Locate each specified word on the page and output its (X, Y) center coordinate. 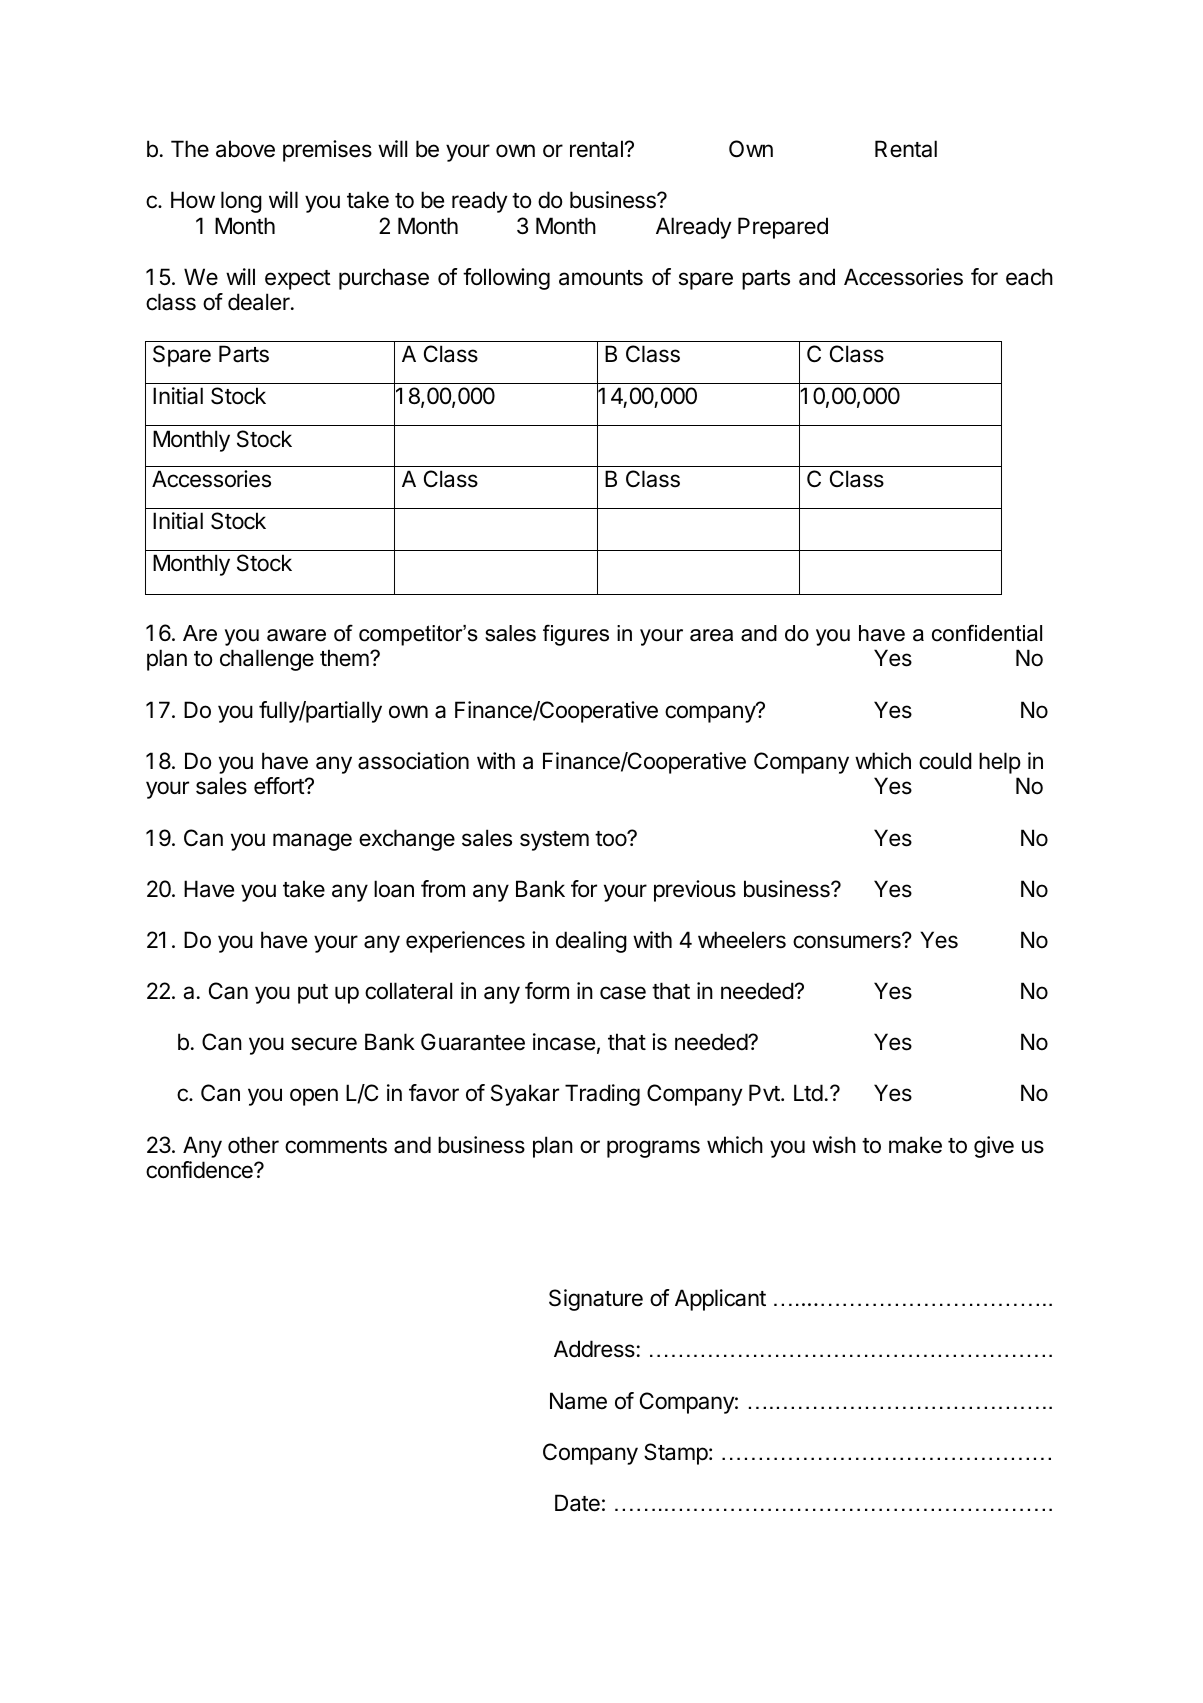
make (915, 1145)
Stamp (676, 1454)
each (1029, 277)
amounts (601, 278)
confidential (987, 633)
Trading (602, 1095)
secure (324, 1044)
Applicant (720, 1300)
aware (296, 635)
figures (576, 635)
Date (577, 1503)
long (241, 202)
